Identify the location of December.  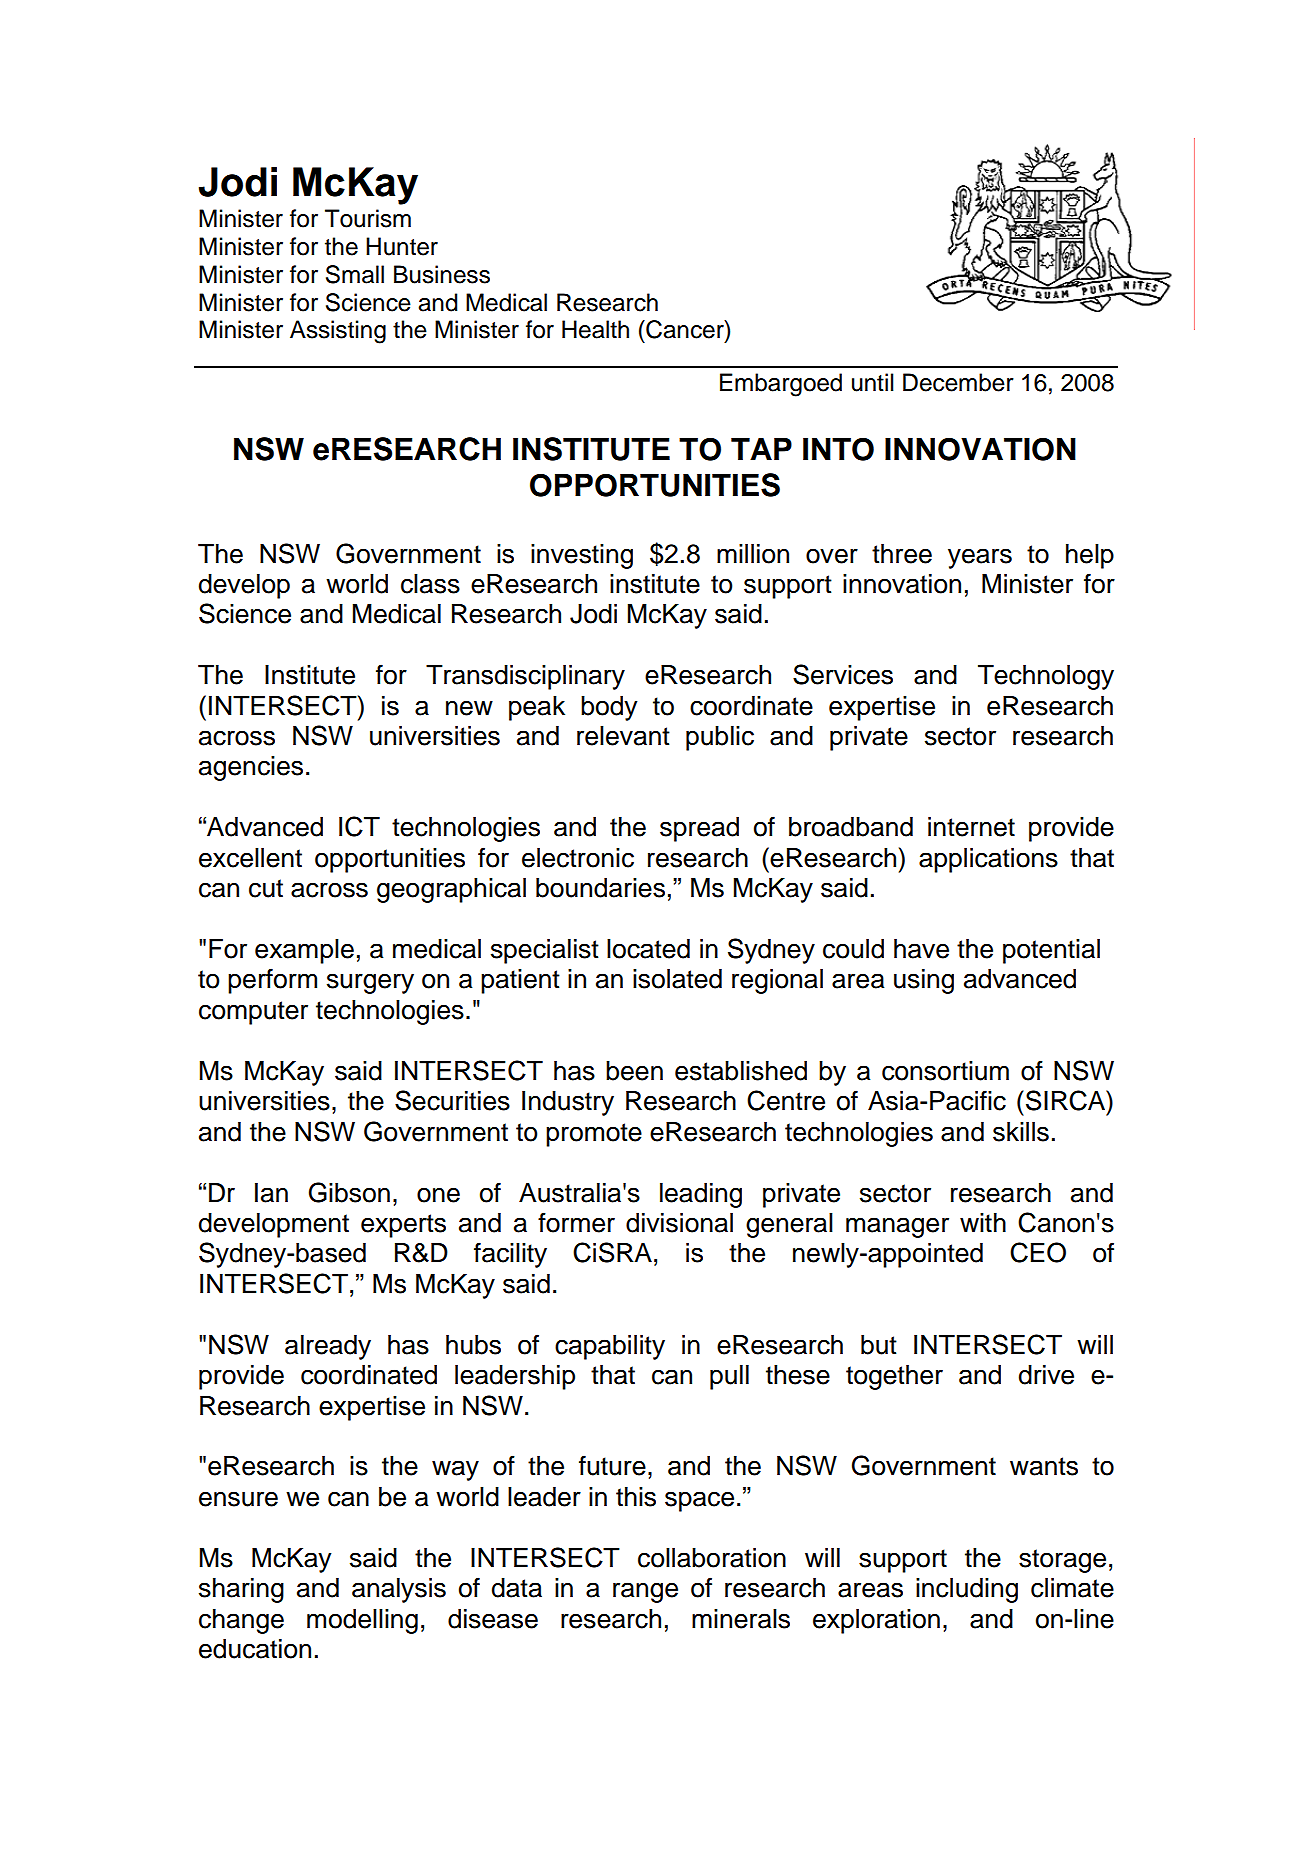
(958, 382).
